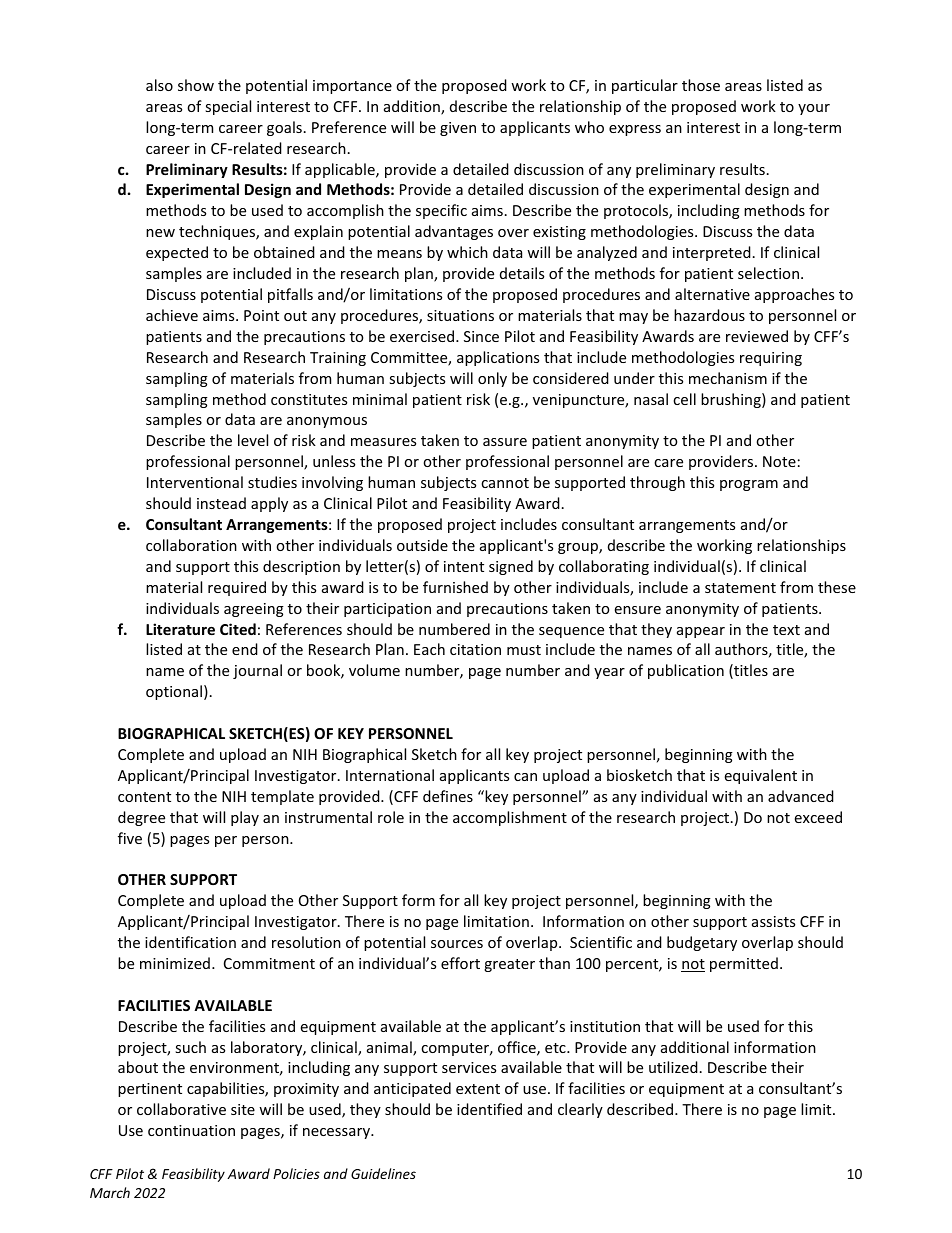  What do you see at coordinates (458, 129) in the screenshot?
I see `given` at bounding box center [458, 129].
